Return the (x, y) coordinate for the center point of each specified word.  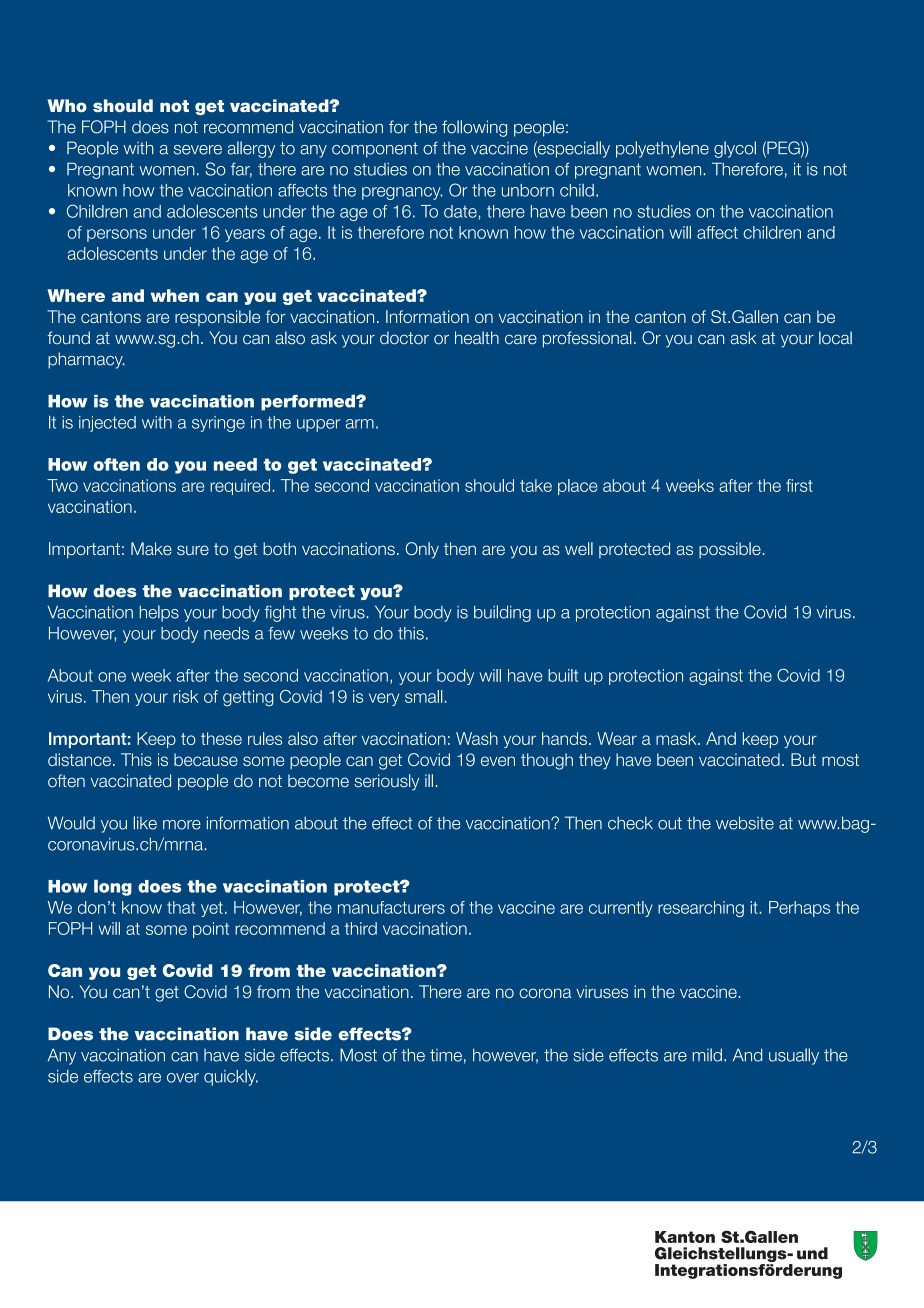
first (799, 485)
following (474, 128)
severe (198, 150)
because (206, 759)
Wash (477, 738)
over (183, 1078)
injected (107, 424)
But (803, 759)
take (536, 485)
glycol (735, 149)
